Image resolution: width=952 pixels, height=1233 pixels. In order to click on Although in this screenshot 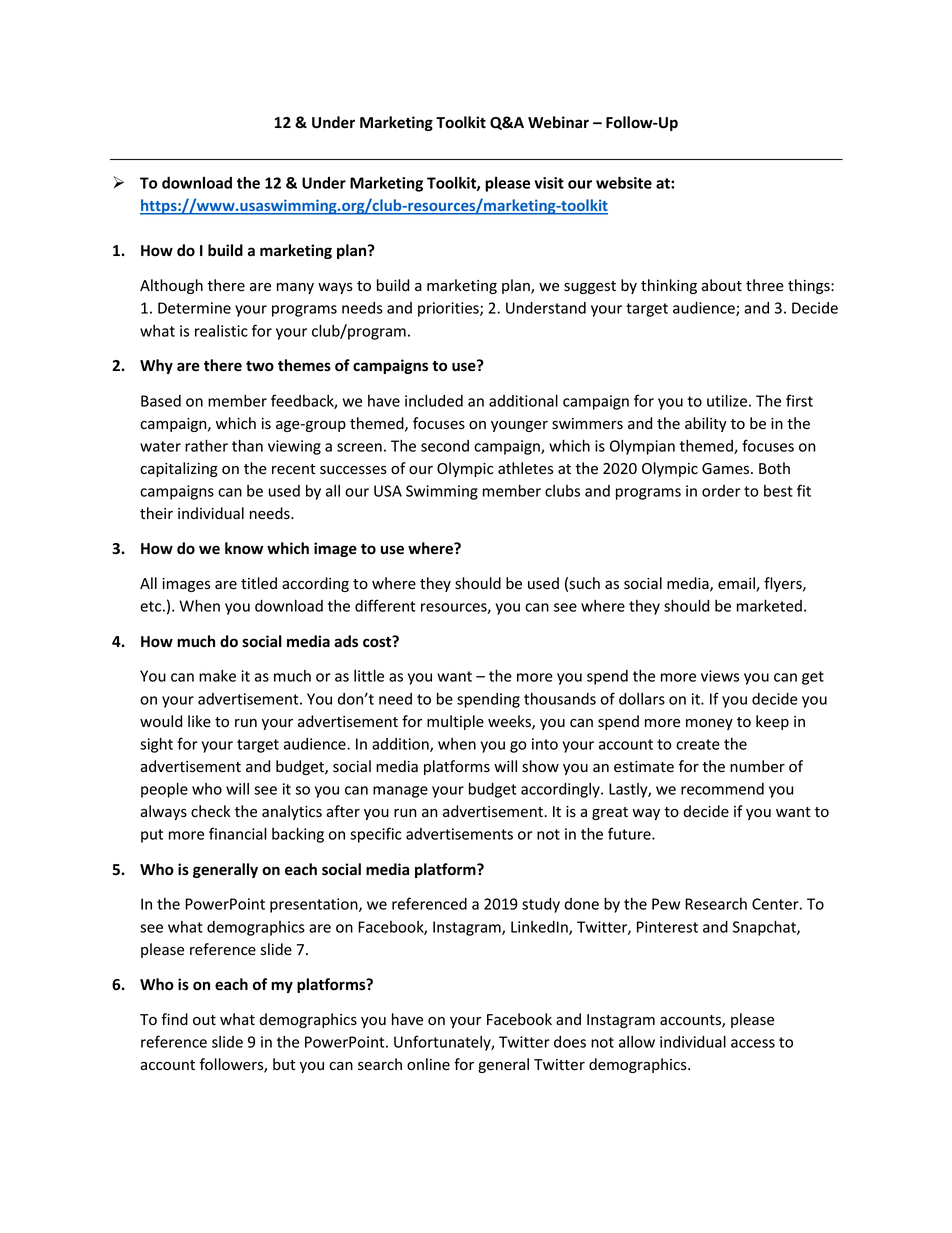, I will do `click(171, 286)`.
